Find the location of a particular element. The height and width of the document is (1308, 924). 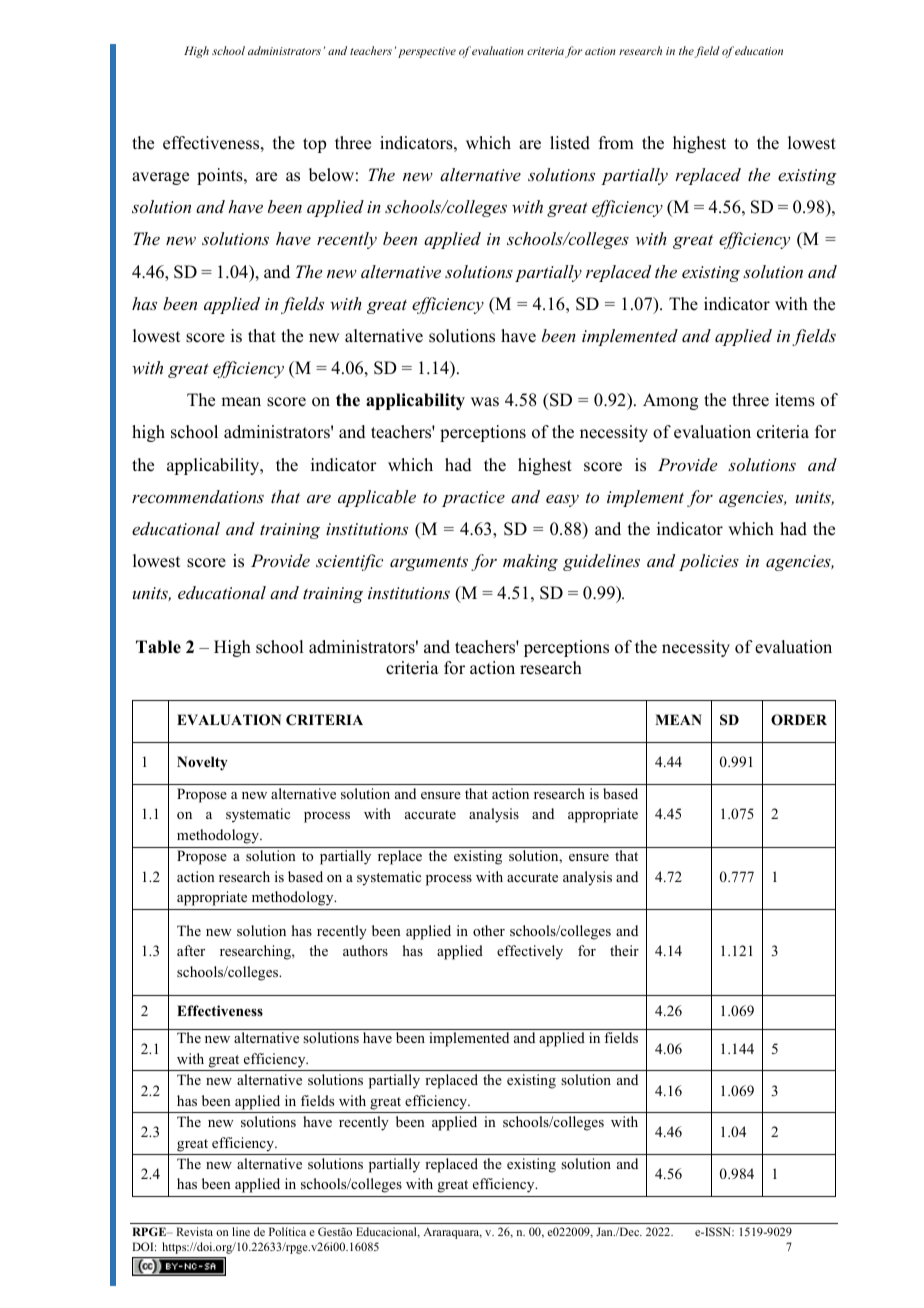

was is located at coordinates (485, 402).
